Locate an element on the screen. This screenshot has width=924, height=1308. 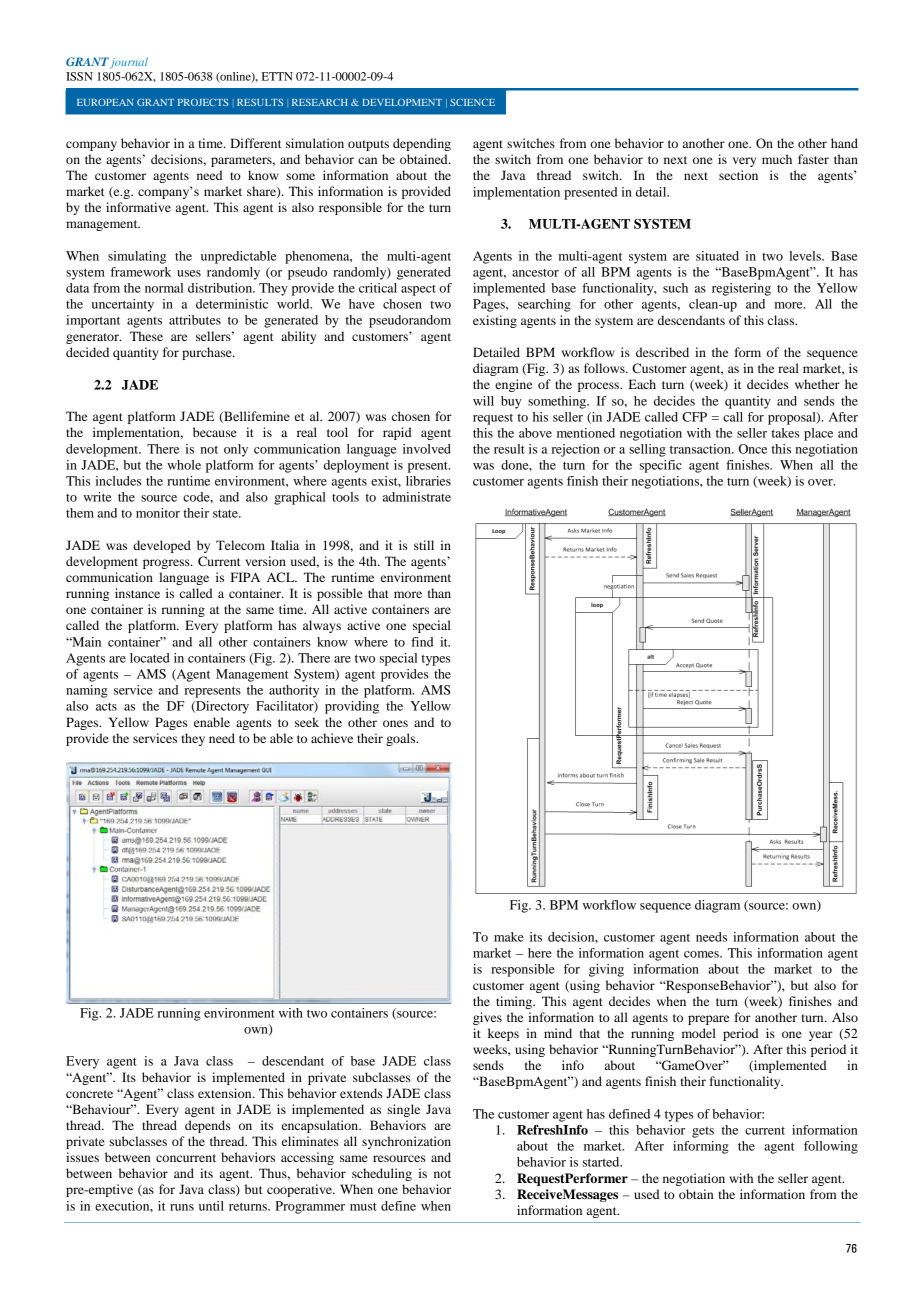
make is located at coordinates (509, 937).
